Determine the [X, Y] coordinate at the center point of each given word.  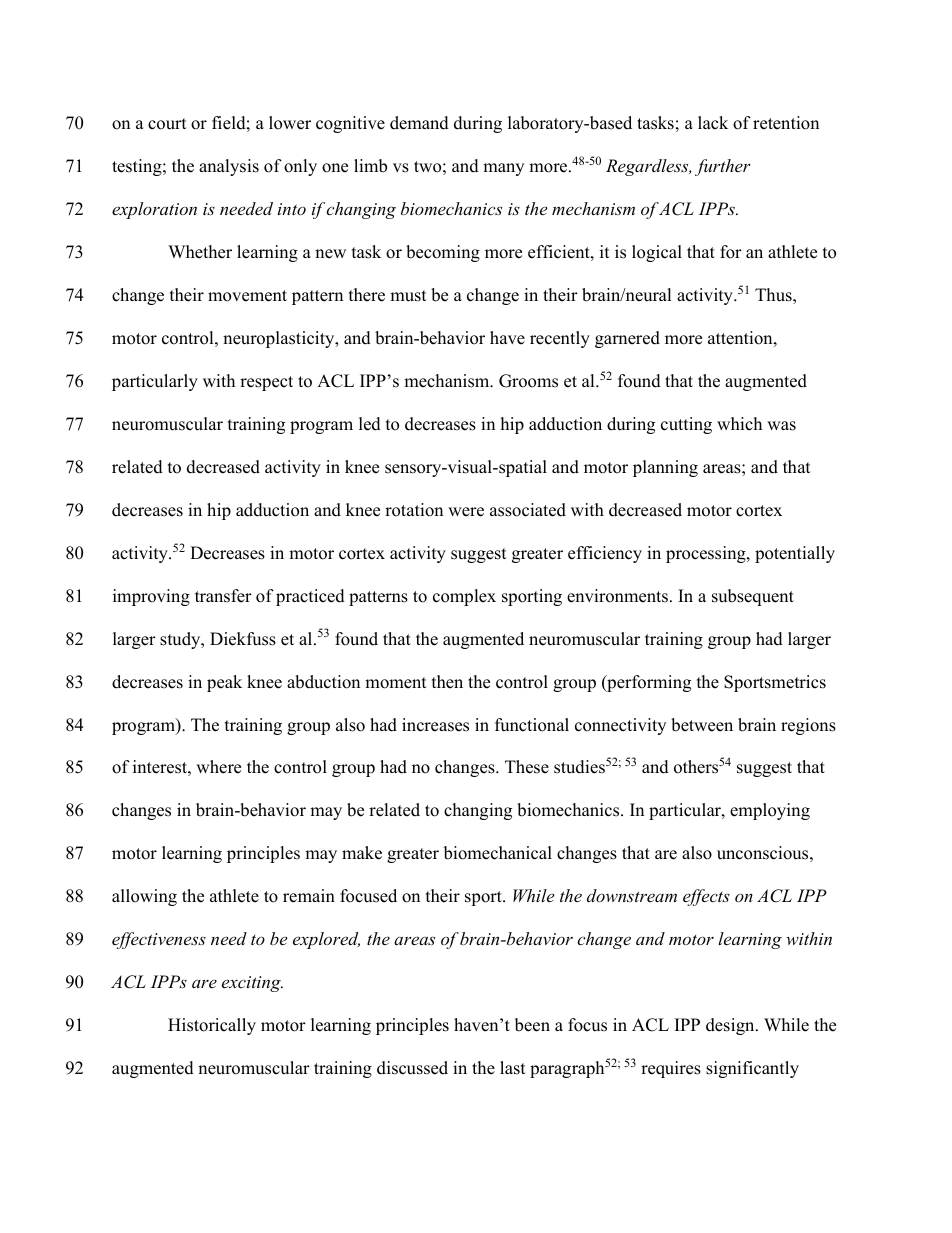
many [503, 169]
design [731, 1026]
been [532, 1025]
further [723, 167]
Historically [212, 1026]
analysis [229, 167]
